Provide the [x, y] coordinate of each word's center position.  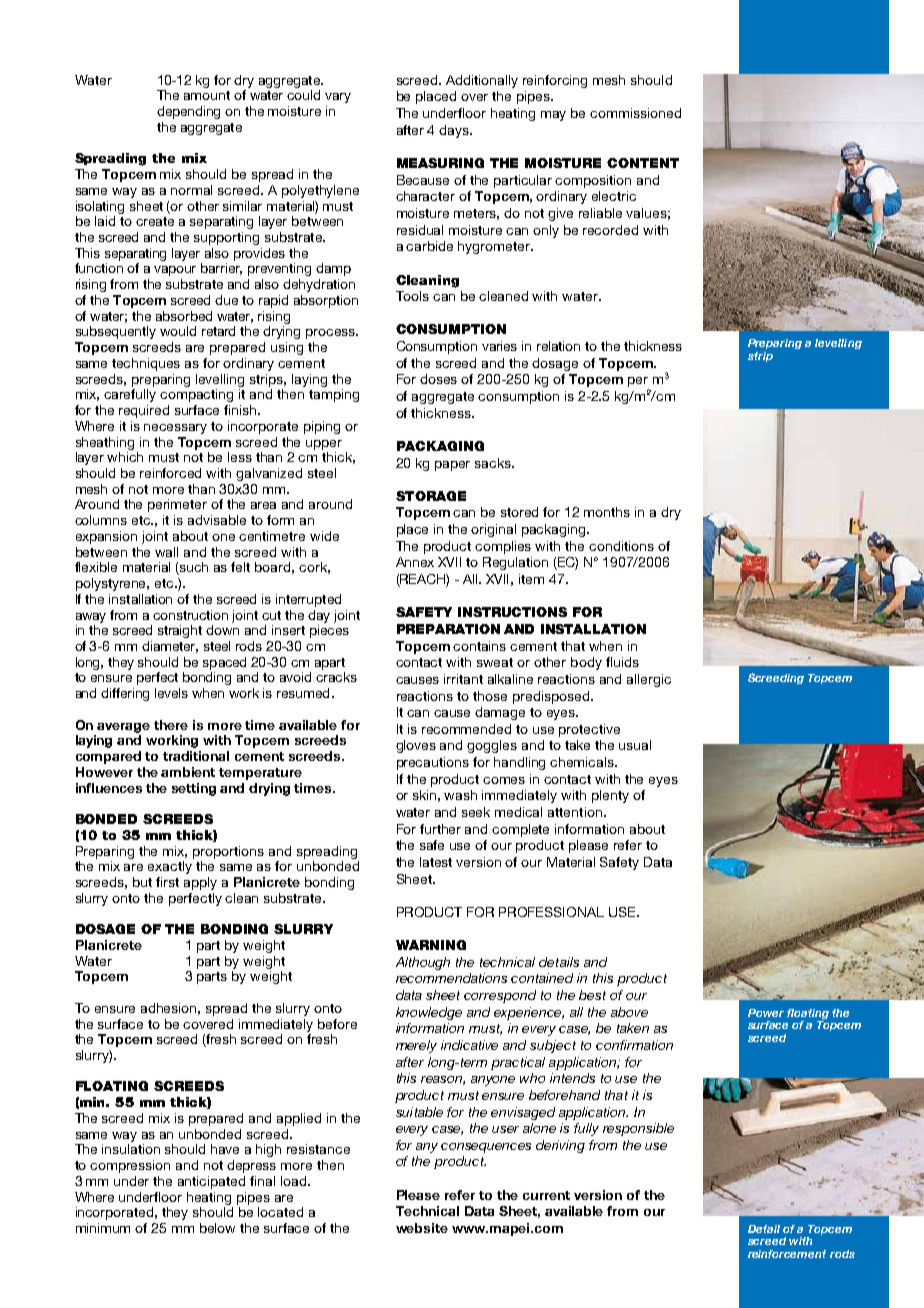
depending [188, 112]
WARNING [431, 945]
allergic [649, 680]
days [455, 131]
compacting [196, 395]
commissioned [635, 113]
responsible [638, 1129]
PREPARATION [448, 629]
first [167, 882]
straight [180, 631]
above [629, 1012]
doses [438, 379]
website [422, 1228]
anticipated [211, 1182]
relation [558, 346]
